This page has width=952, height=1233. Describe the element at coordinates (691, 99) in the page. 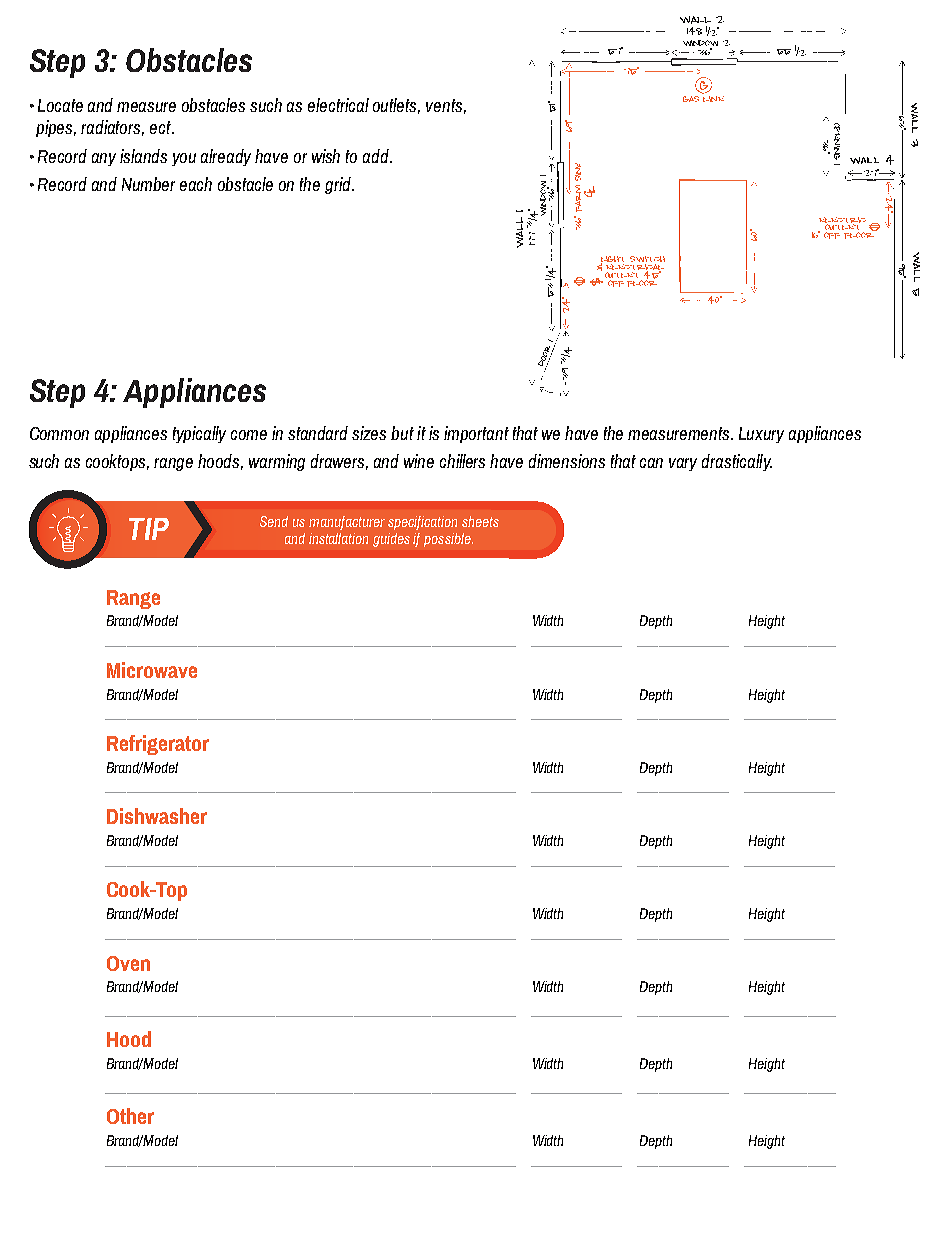

I see `Gas` at that location.
